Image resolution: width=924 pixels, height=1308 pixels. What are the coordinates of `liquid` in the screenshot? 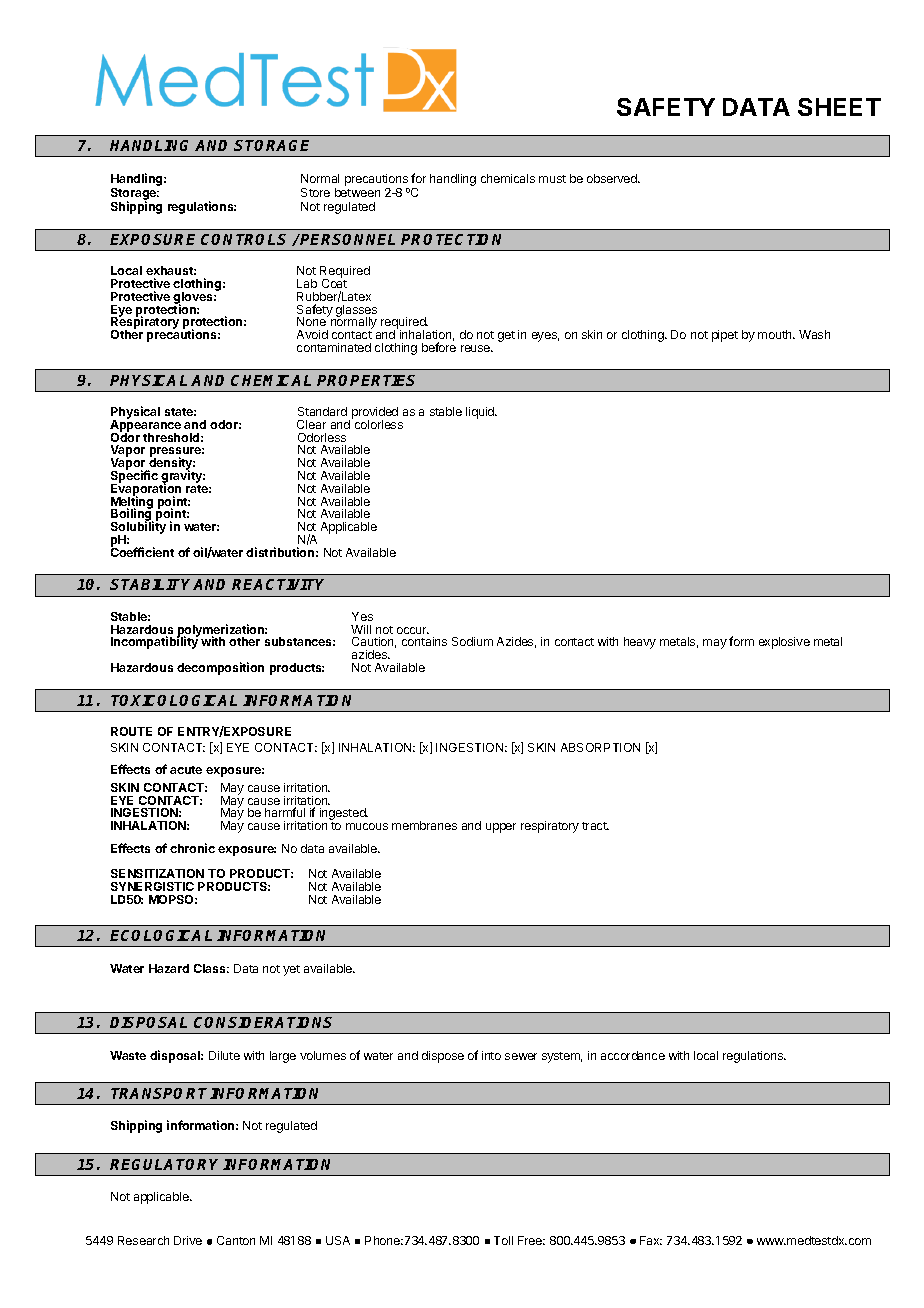 It's located at (481, 413).
